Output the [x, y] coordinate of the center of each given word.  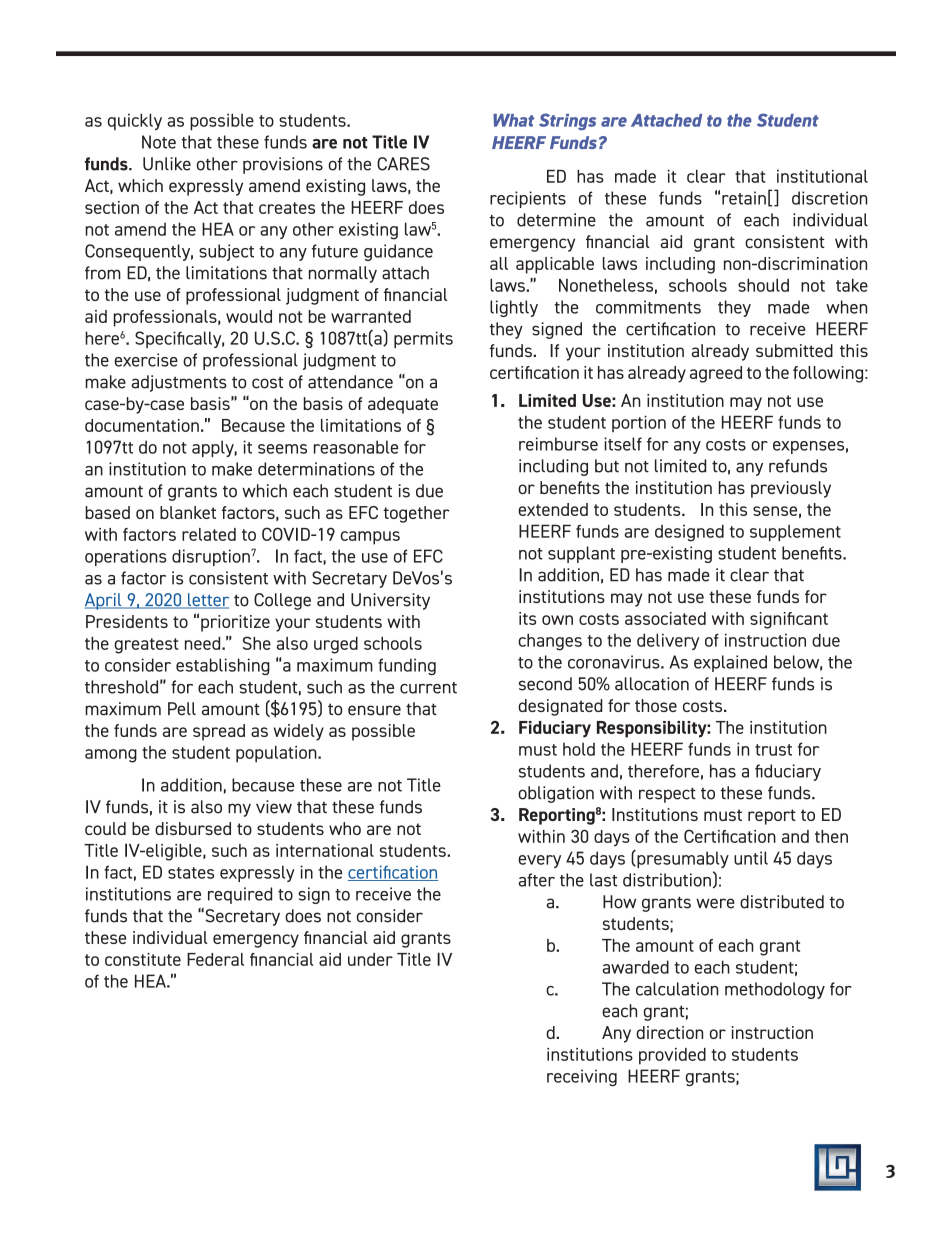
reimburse [558, 444]
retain [744, 198]
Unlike [167, 164]
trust [773, 750]
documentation [142, 425]
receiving [582, 1077]
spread [219, 732]
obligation [556, 794]
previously [791, 489]
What [513, 120]
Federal [215, 959]
